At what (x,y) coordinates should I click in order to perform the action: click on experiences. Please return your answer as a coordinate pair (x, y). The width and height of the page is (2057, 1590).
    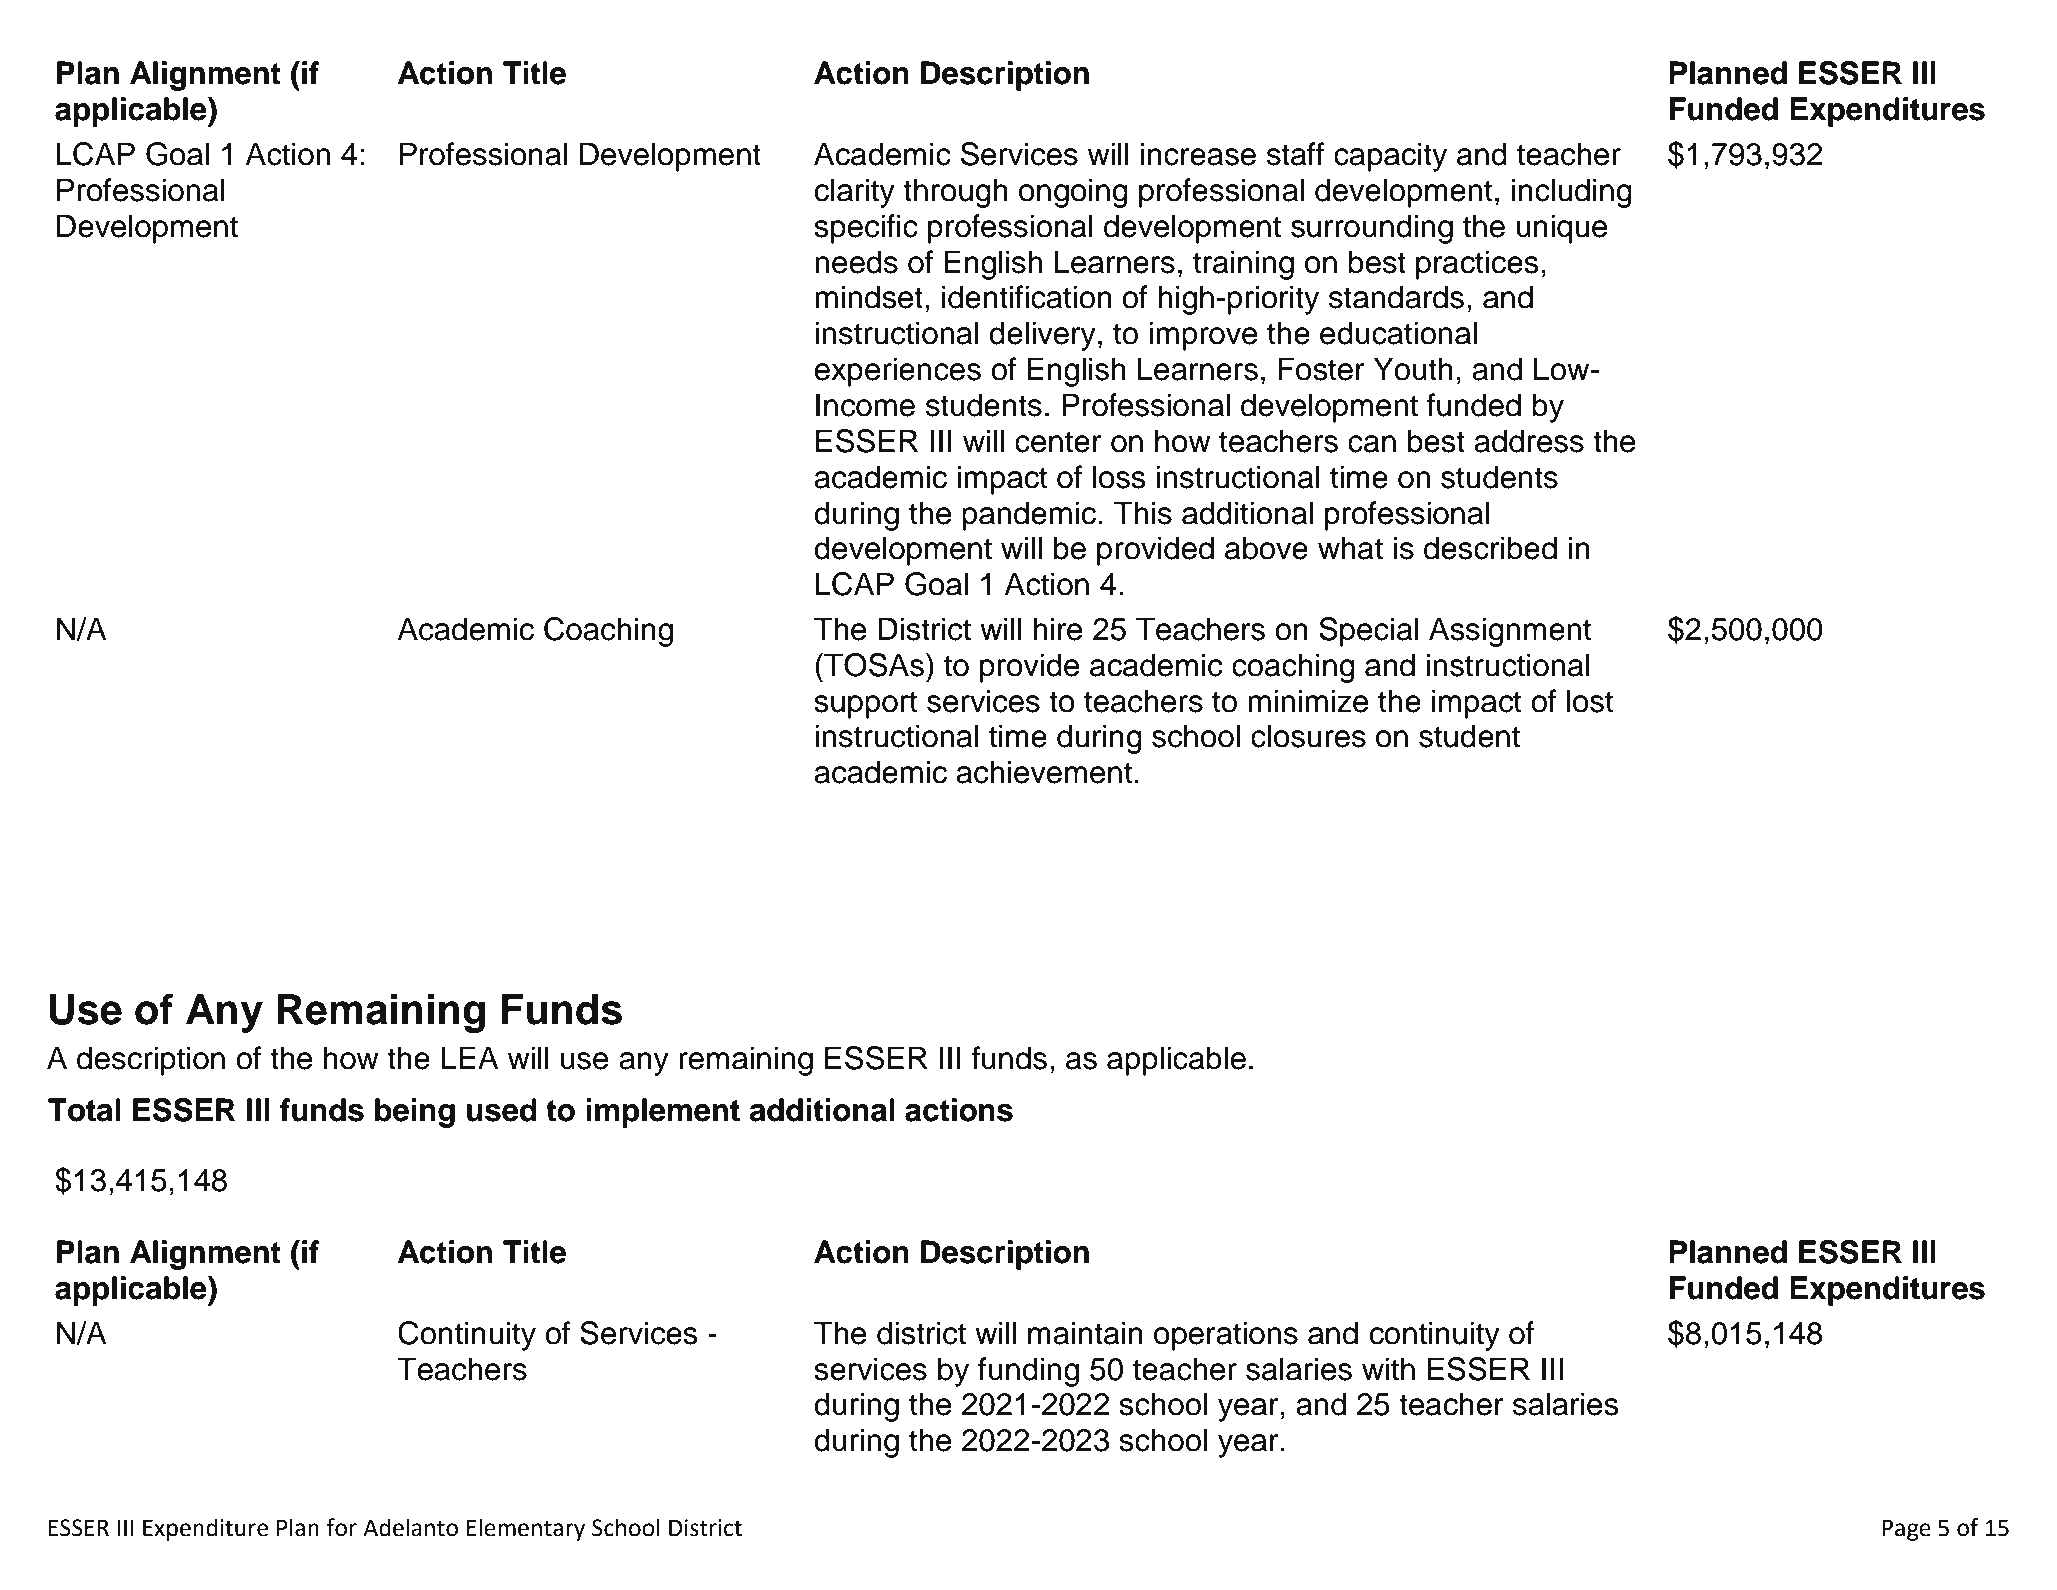
    Looking at the image, I should click on (898, 372).
